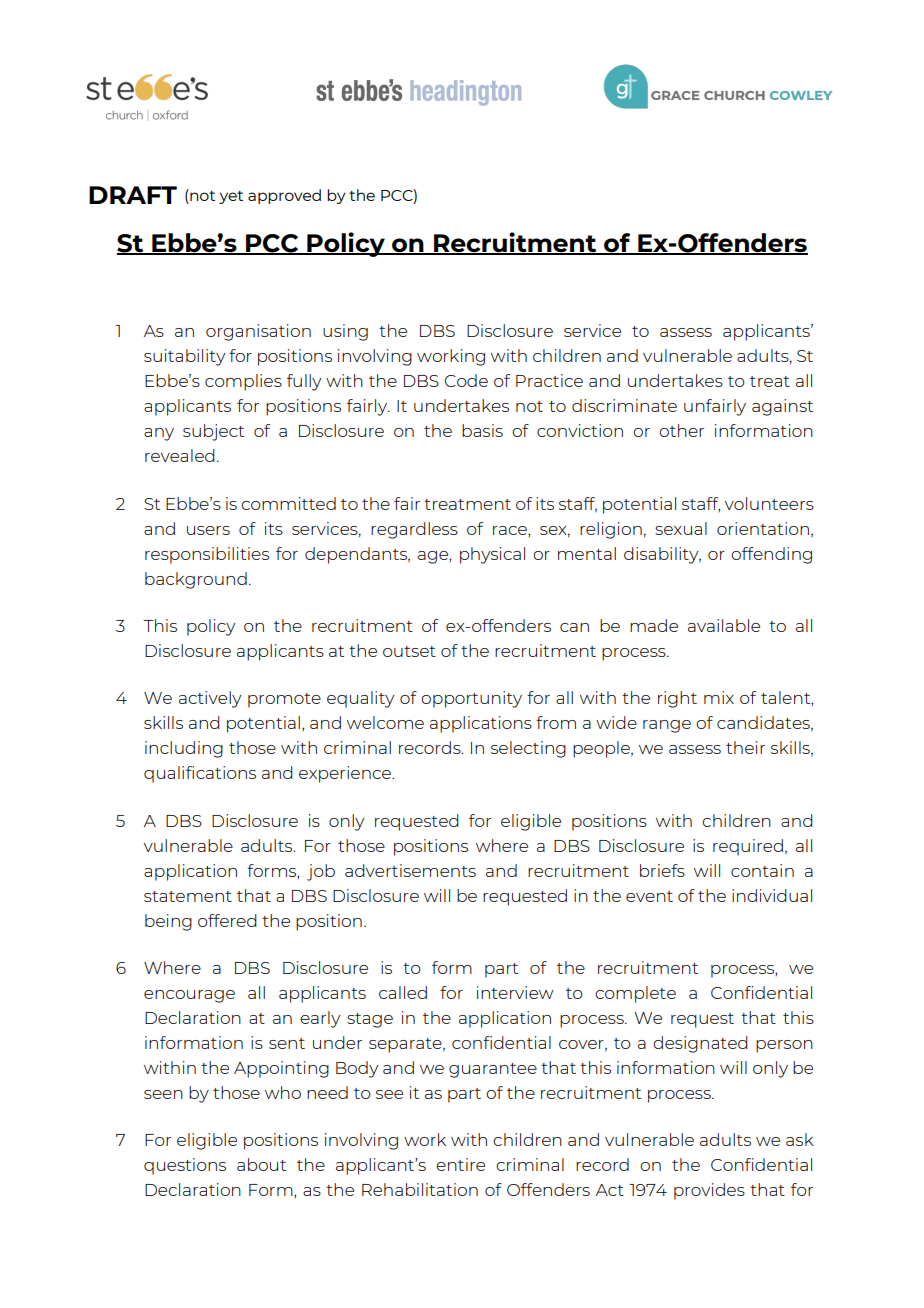 This document has height=1308, width=924. I want to click on approved, so click(284, 196).
